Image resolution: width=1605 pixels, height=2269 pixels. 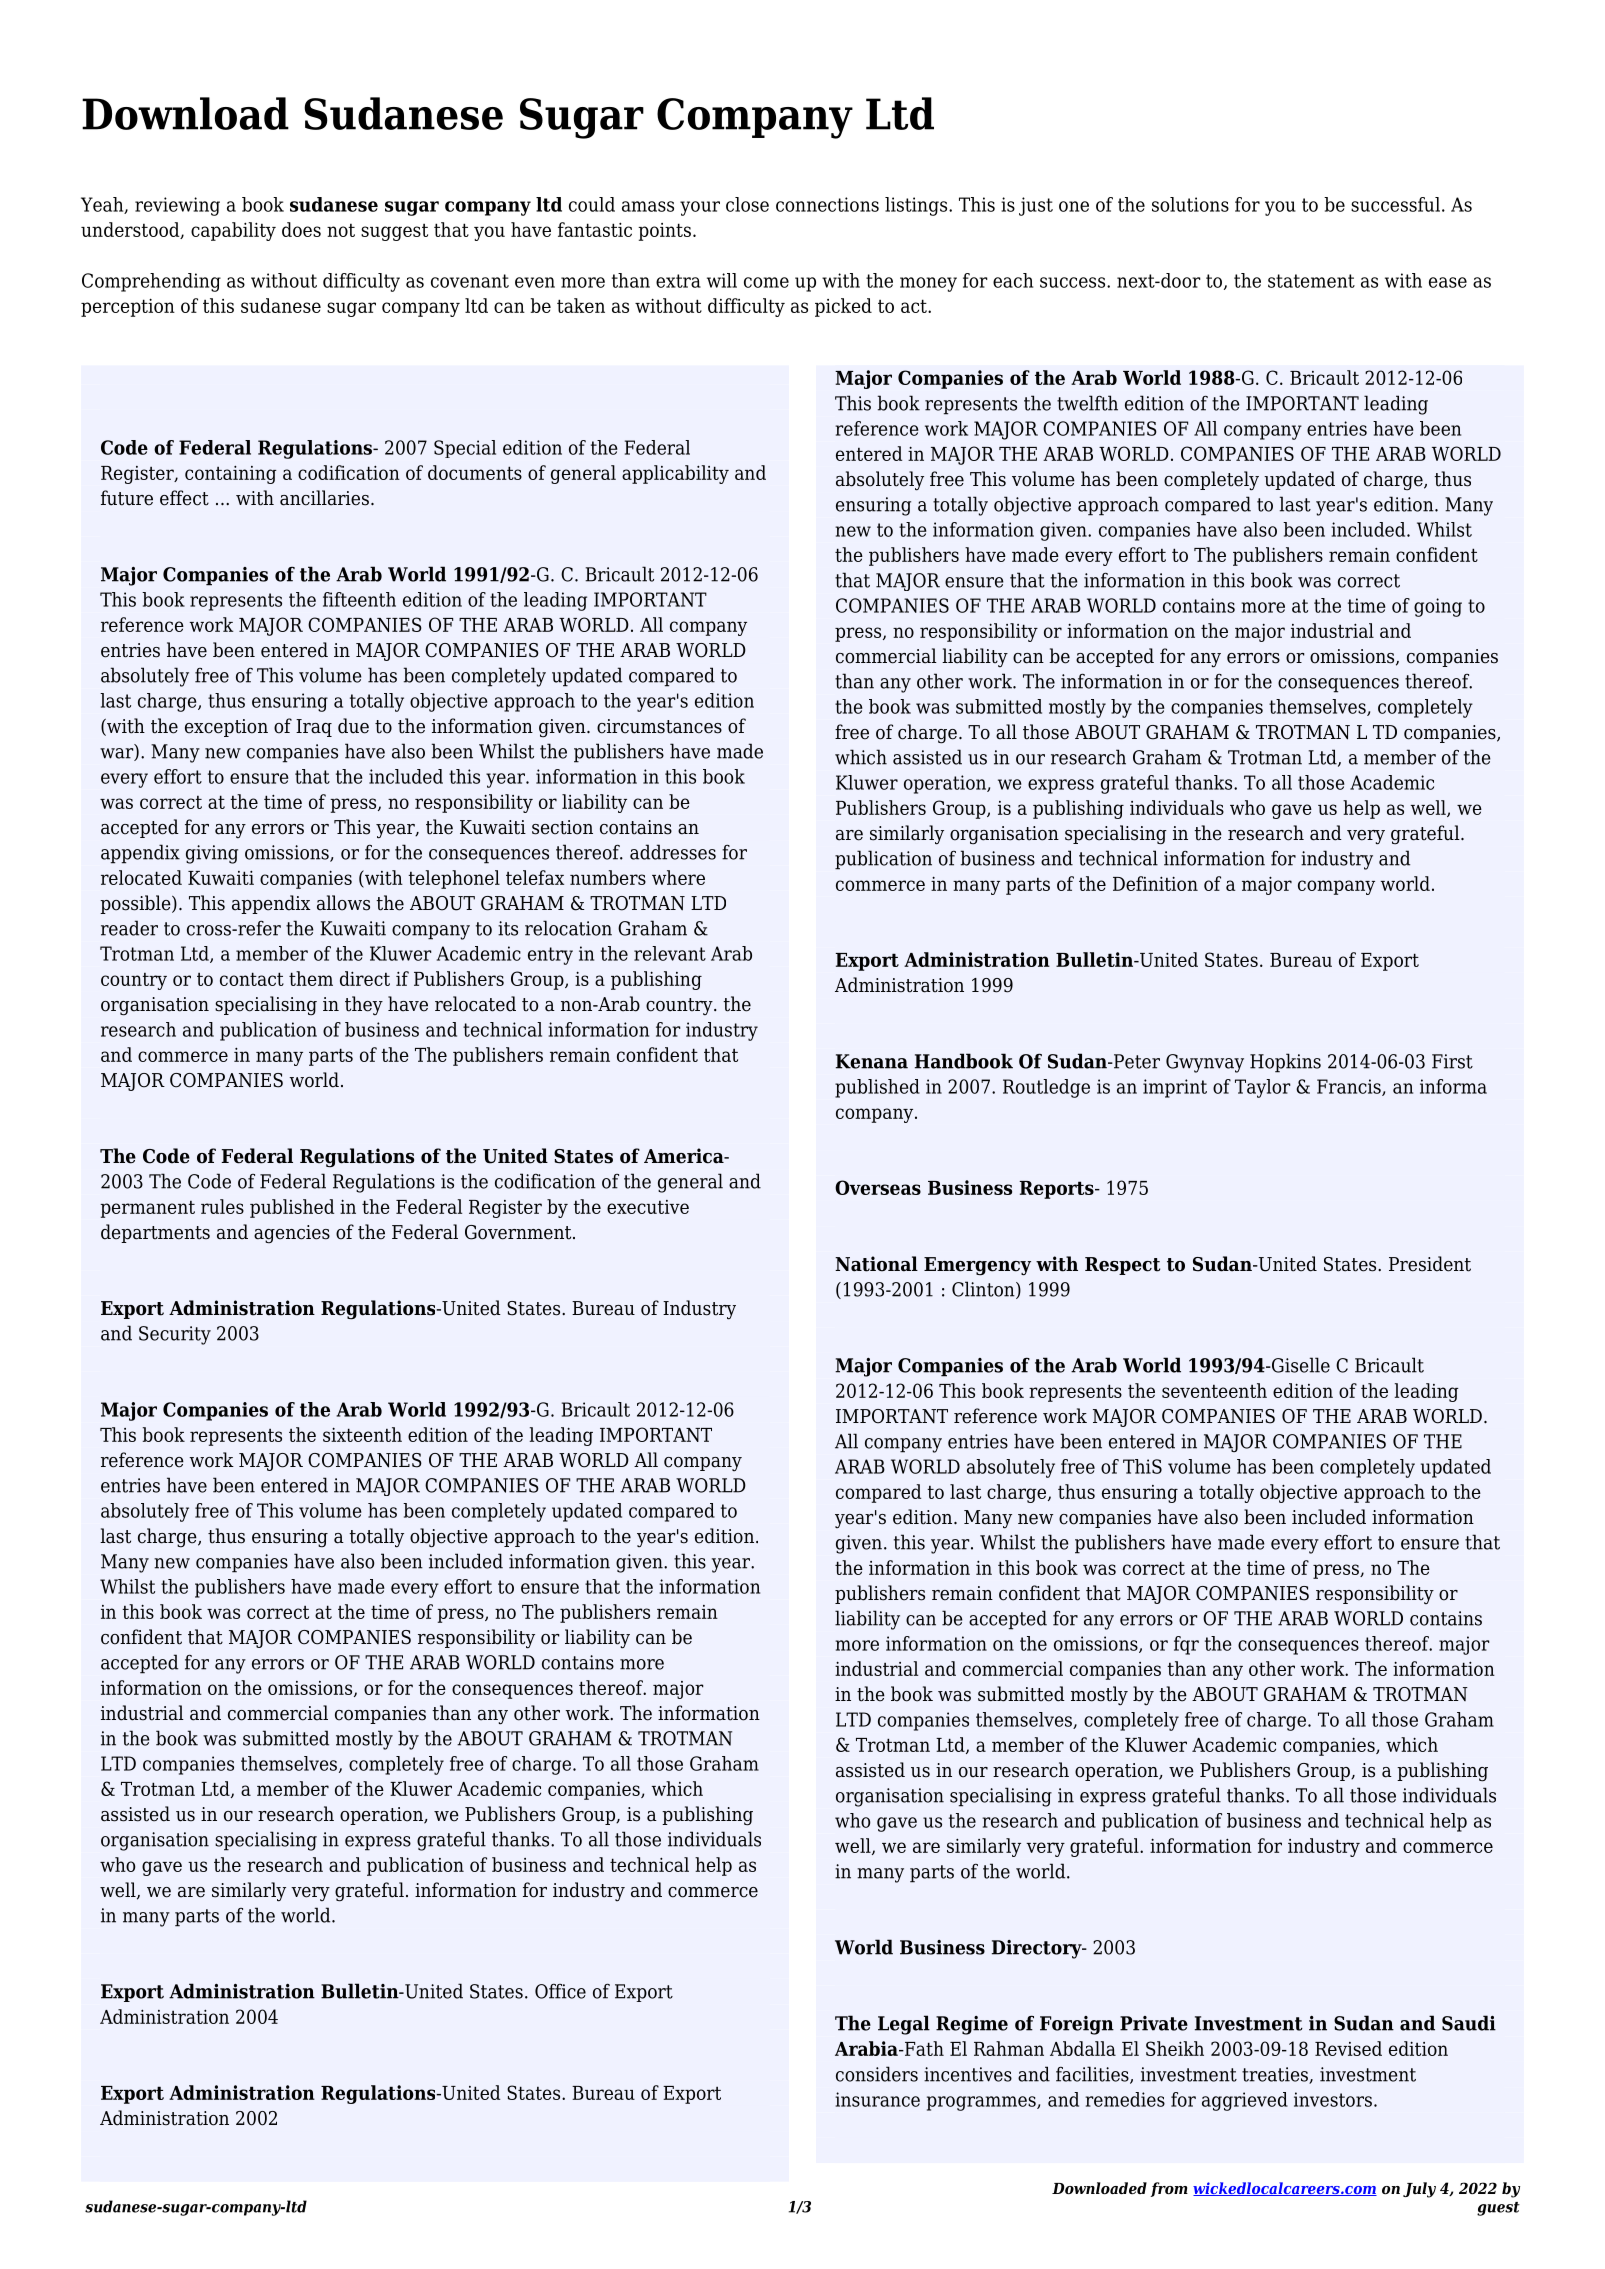 I want to click on insurance, so click(x=877, y=2099).
